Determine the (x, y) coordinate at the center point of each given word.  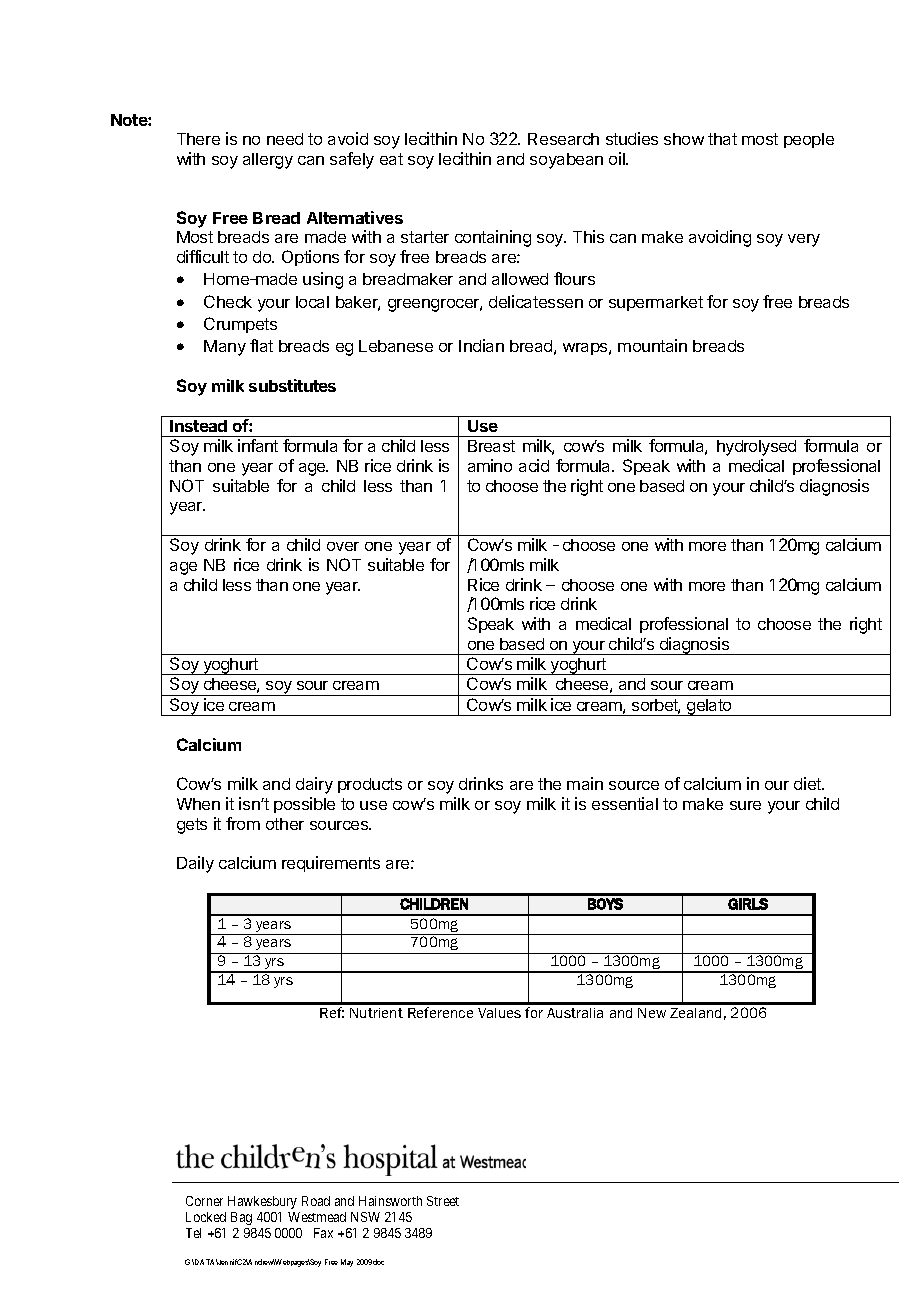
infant (258, 445)
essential (625, 803)
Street (443, 1201)
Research (563, 139)
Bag (241, 1218)
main (585, 783)
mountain (652, 345)
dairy (314, 785)
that (722, 139)
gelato (709, 707)
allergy (268, 161)
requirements (331, 864)
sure (745, 805)
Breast (491, 446)
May (347, 1263)
